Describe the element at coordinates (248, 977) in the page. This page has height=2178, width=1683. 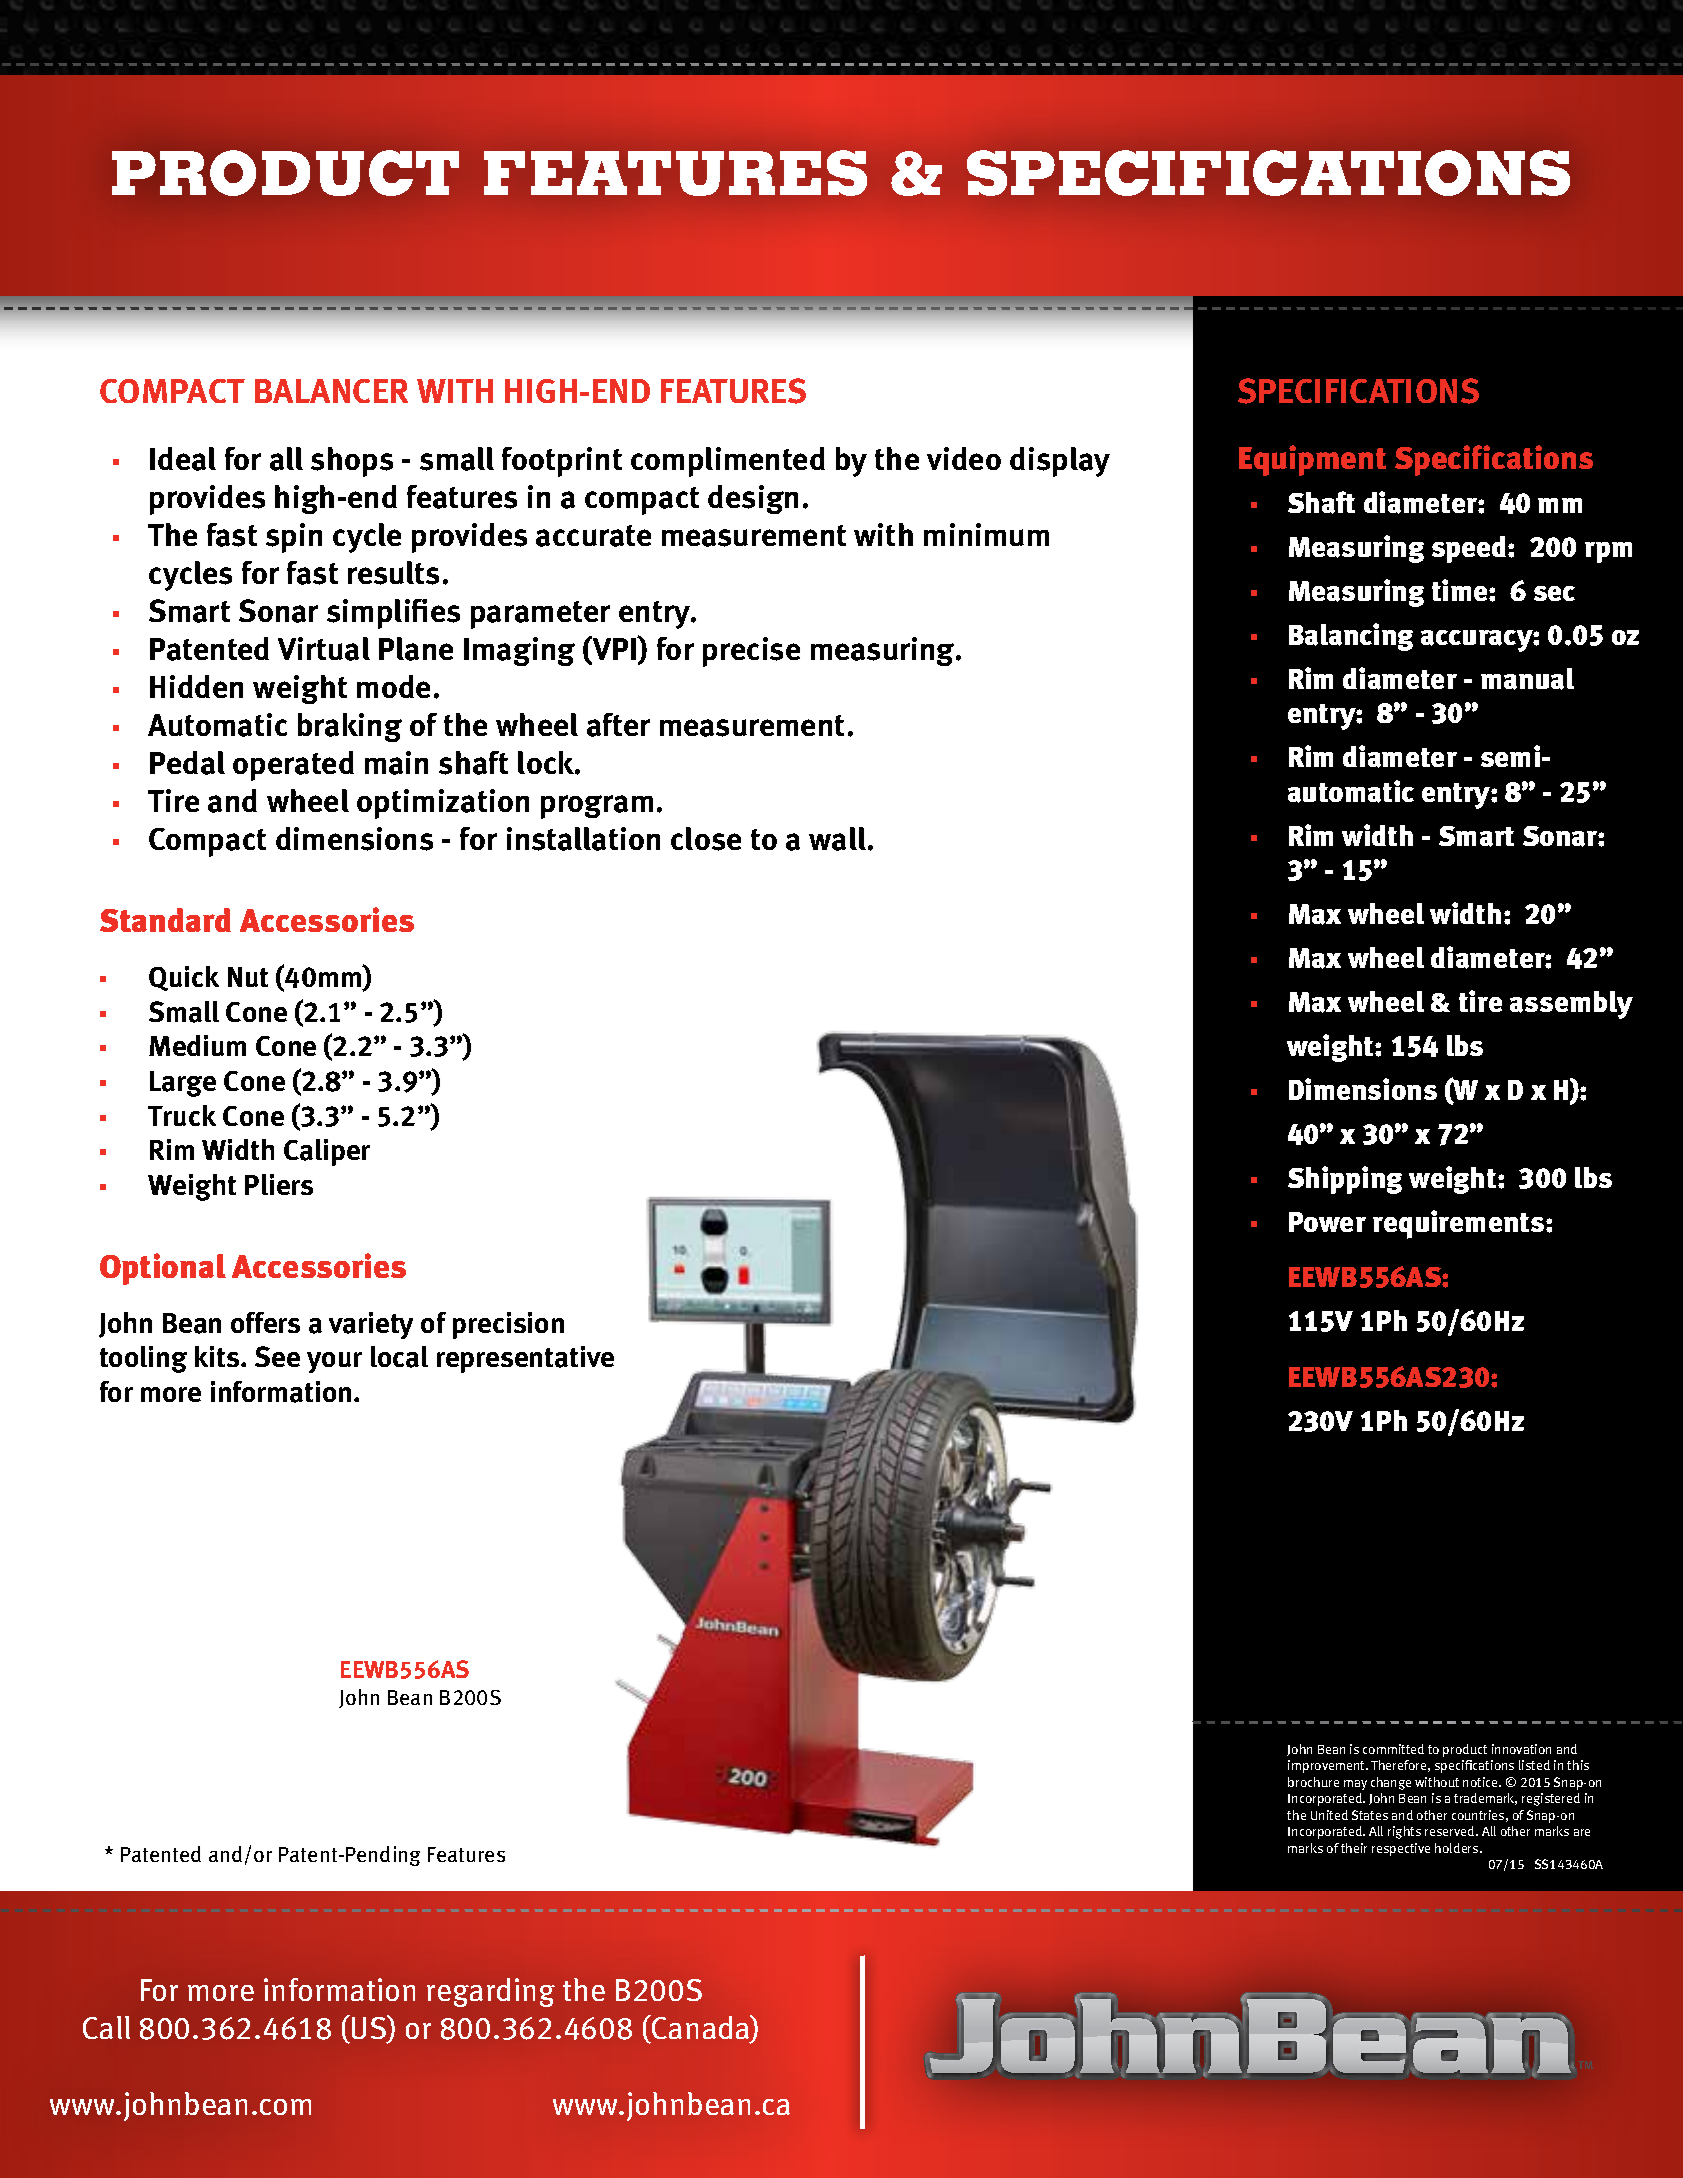
I see `Nut` at that location.
